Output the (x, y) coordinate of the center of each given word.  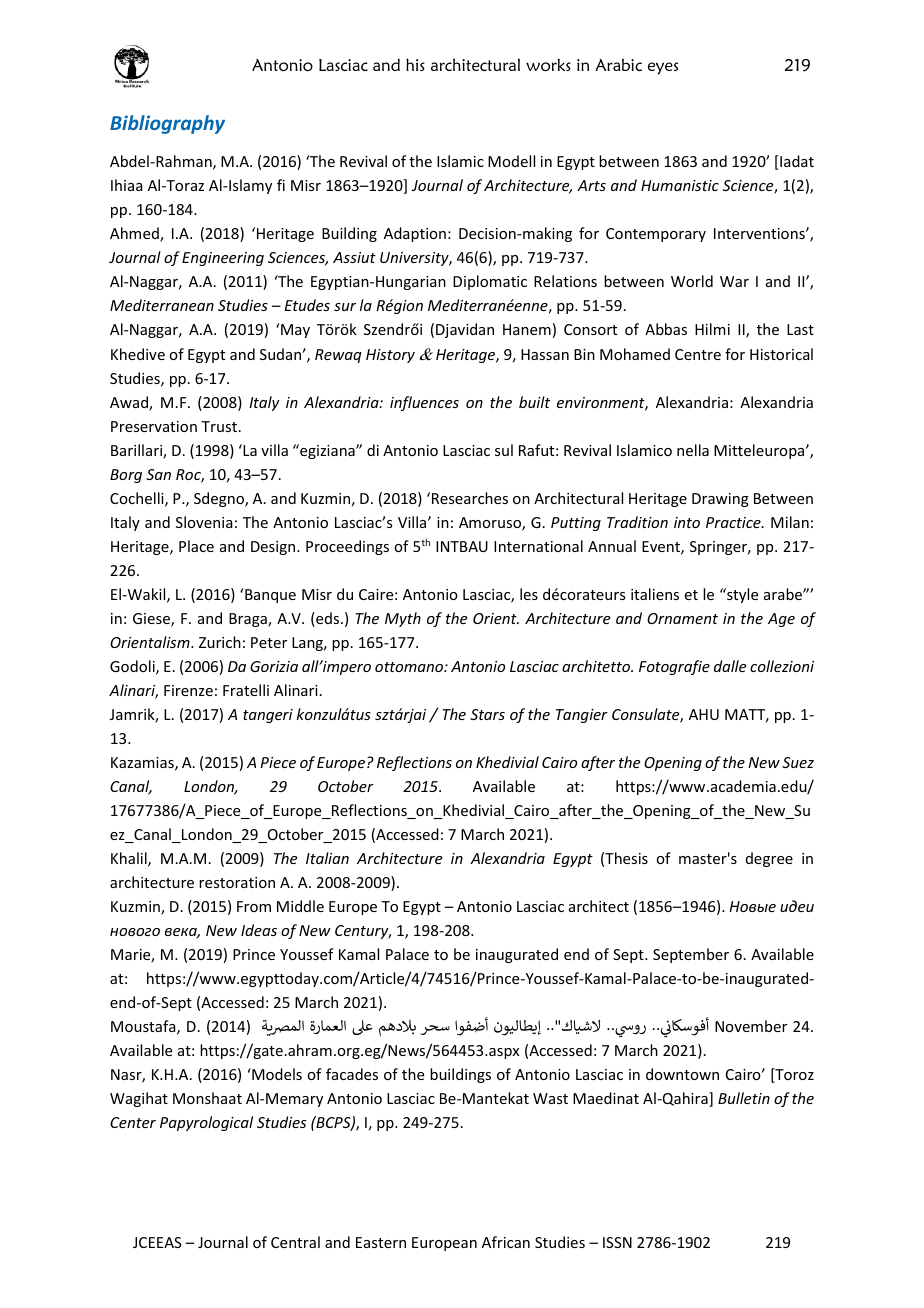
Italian (327, 858)
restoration (237, 882)
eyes (663, 68)
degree (769, 859)
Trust (219, 426)
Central (295, 1242)
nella (693, 450)
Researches (468, 498)
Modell (511, 161)
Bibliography (167, 124)
